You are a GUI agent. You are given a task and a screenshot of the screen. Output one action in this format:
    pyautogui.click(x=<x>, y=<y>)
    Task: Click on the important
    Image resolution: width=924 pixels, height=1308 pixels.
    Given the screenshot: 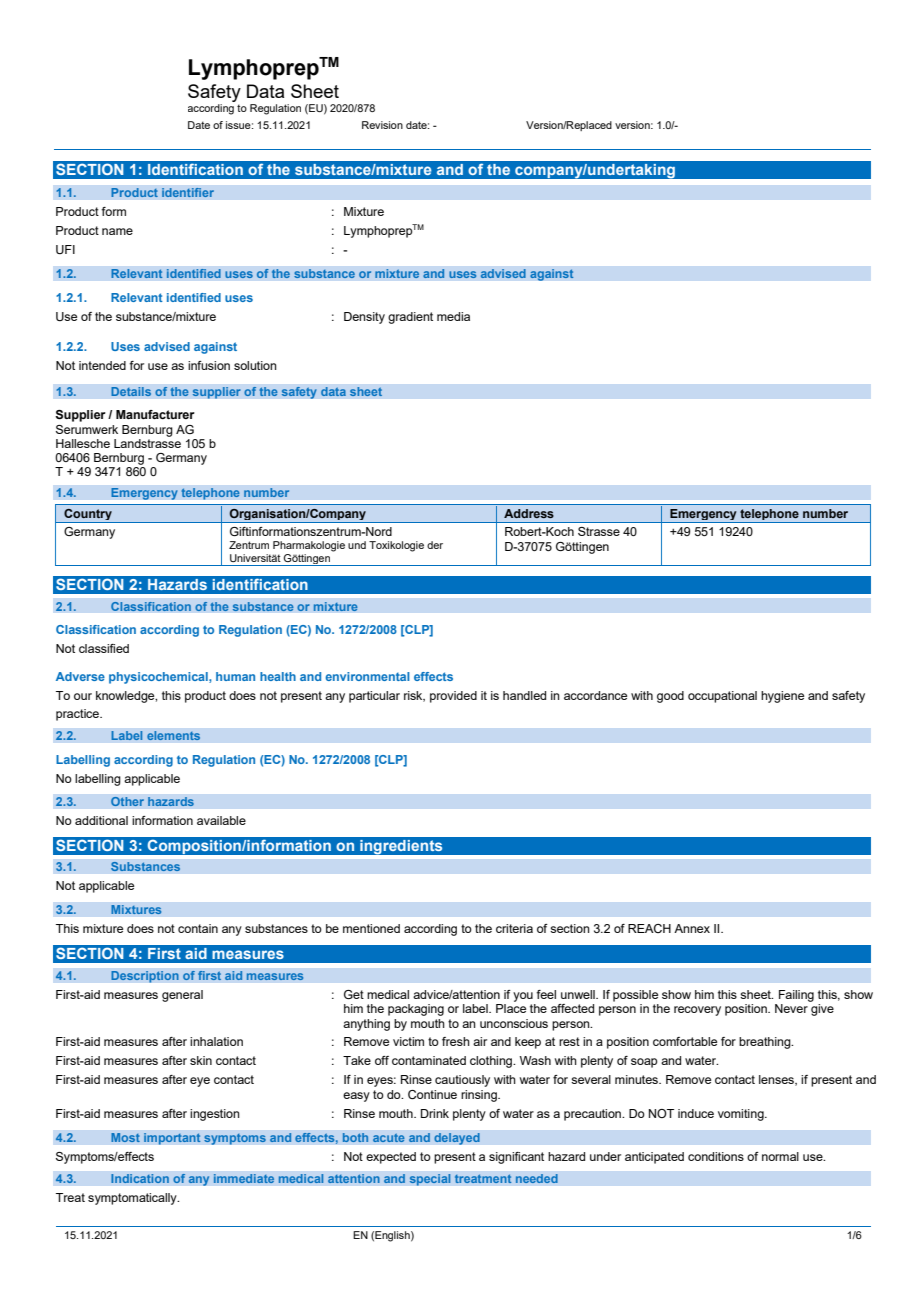 What is the action you would take?
    pyautogui.click(x=172, y=1139)
